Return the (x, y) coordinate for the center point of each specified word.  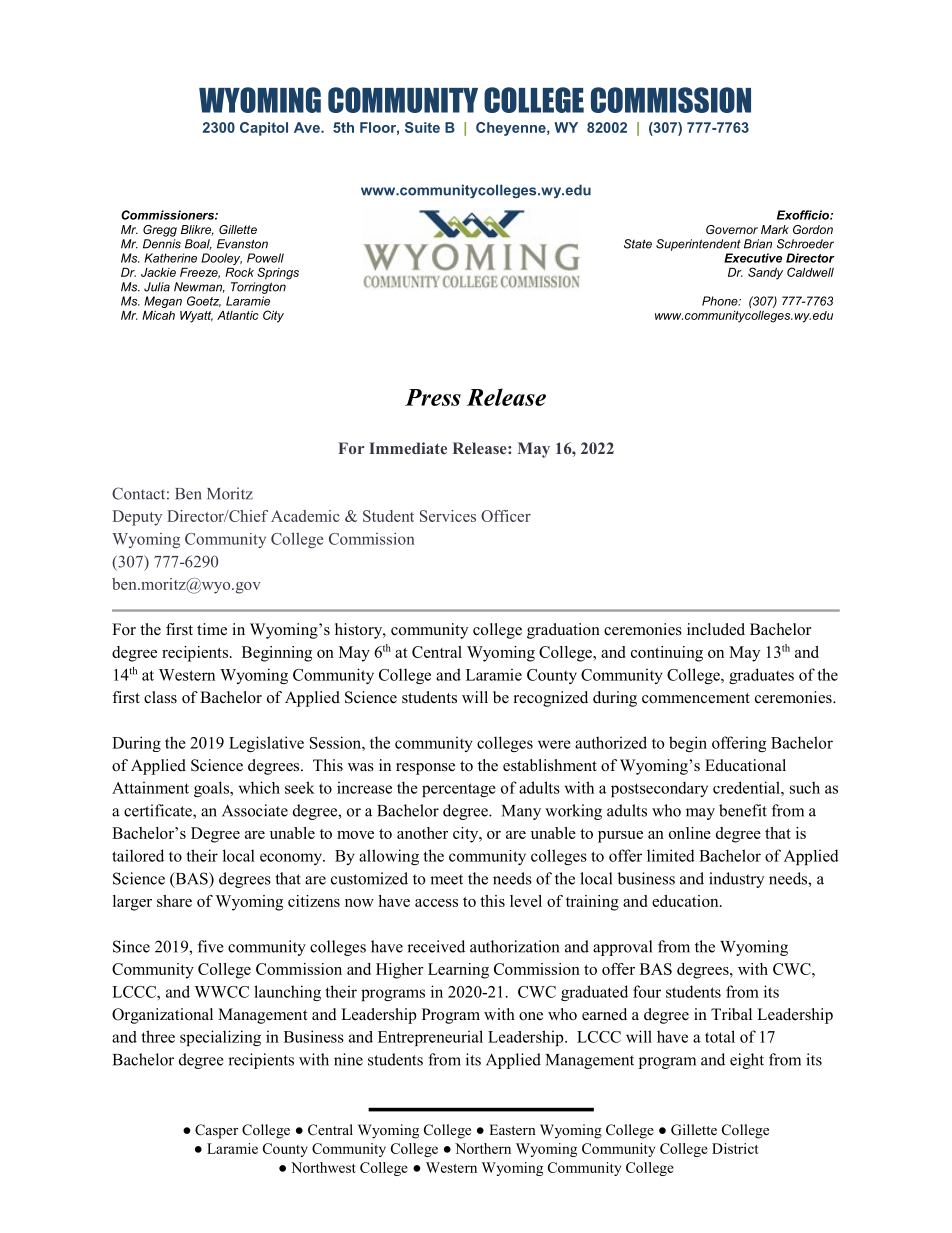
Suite (422, 127)
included (716, 629)
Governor (732, 229)
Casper (216, 1131)
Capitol (264, 129)
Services (448, 516)
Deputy (137, 518)
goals (212, 789)
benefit (743, 810)
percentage (459, 790)
